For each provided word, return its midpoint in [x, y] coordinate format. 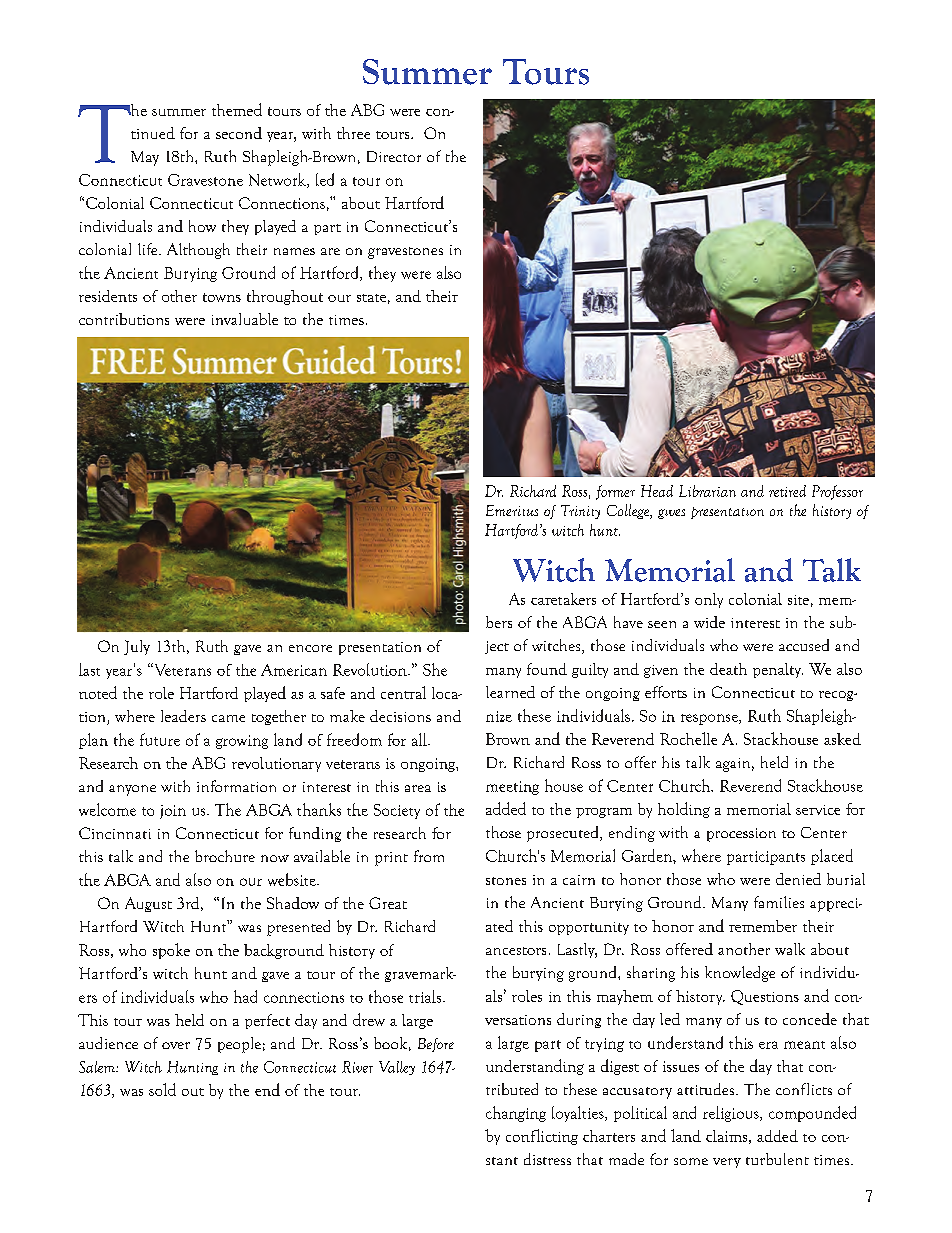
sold [162, 1089]
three [353, 133]
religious [732, 1114]
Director [394, 156]
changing [516, 1114]
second [239, 133]
